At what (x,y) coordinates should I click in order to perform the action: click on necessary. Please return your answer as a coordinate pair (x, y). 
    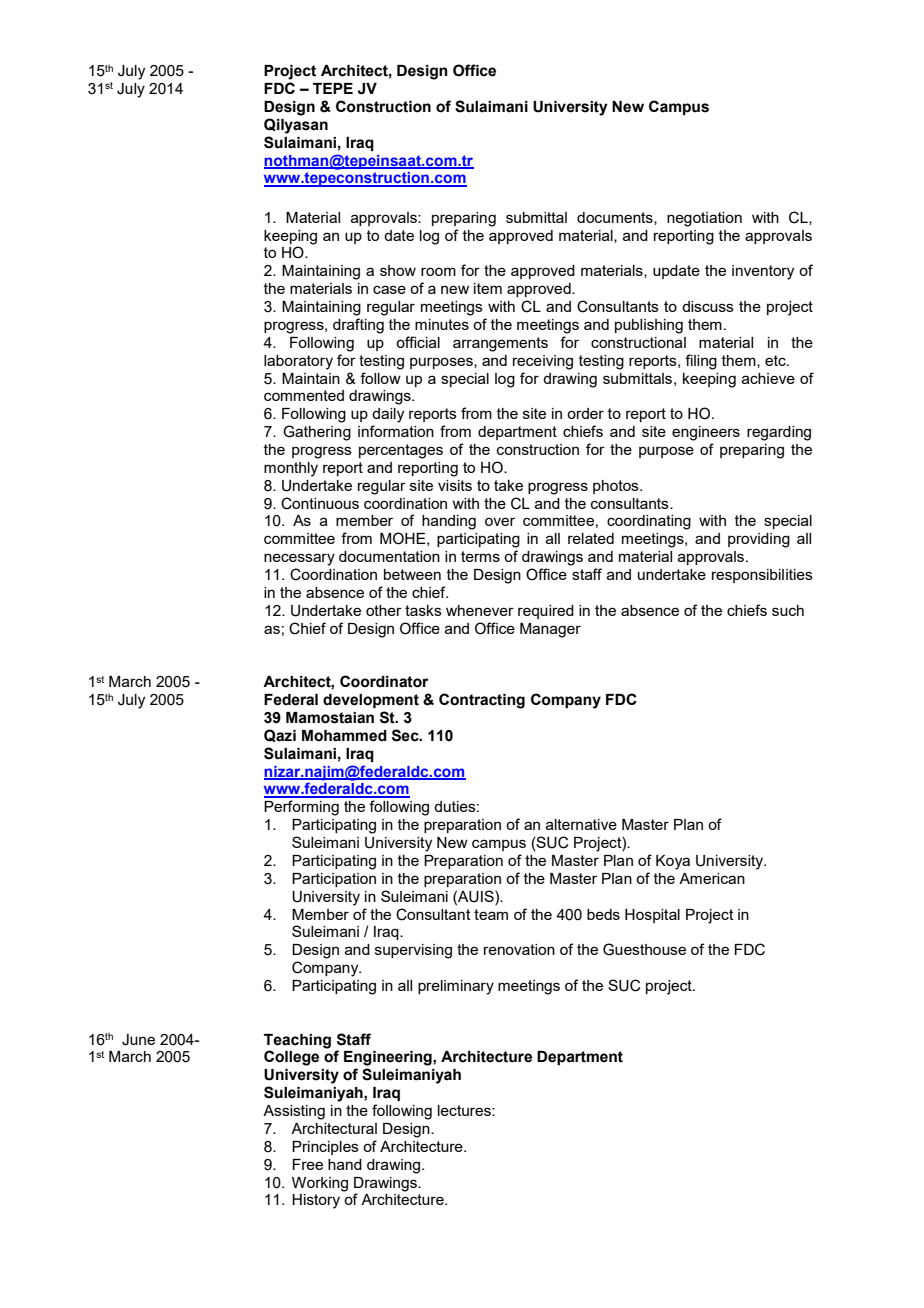
    Looking at the image, I should click on (299, 559).
